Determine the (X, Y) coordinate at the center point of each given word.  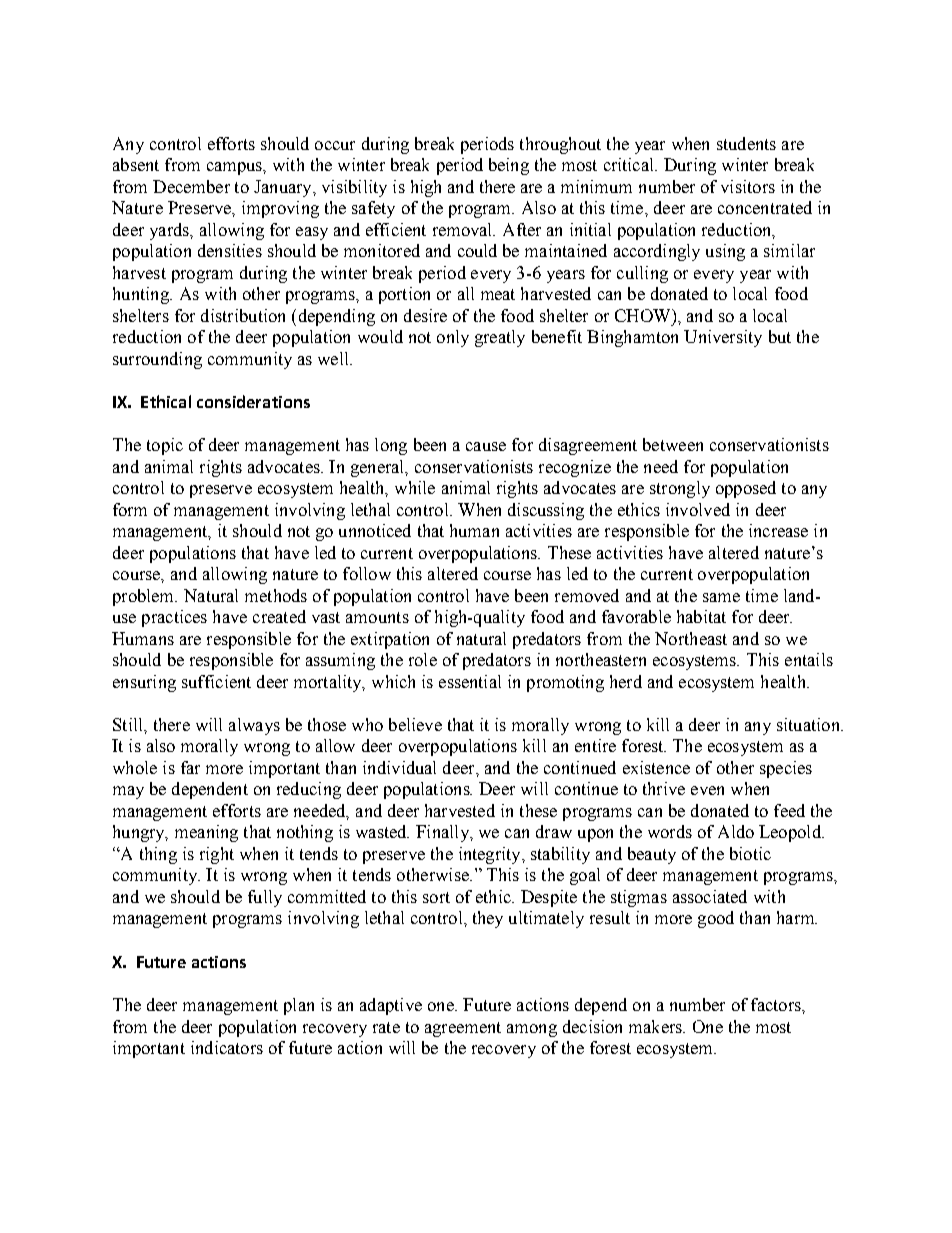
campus (235, 168)
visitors (748, 186)
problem (145, 597)
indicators (227, 1047)
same (721, 597)
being (509, 166)
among (532, 1030)
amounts (377, 617)
